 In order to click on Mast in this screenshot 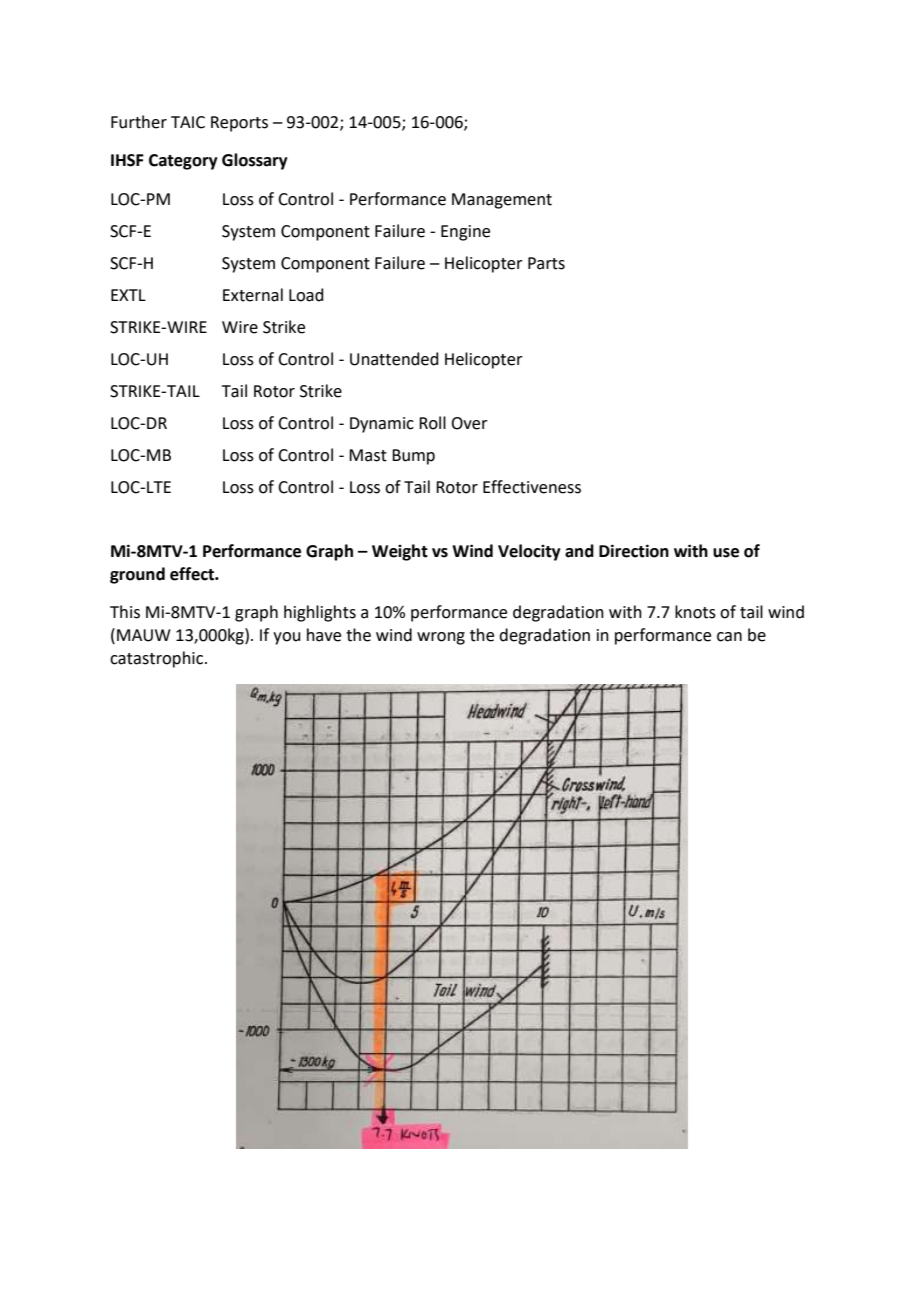, I will do `click(368, 455)`.
